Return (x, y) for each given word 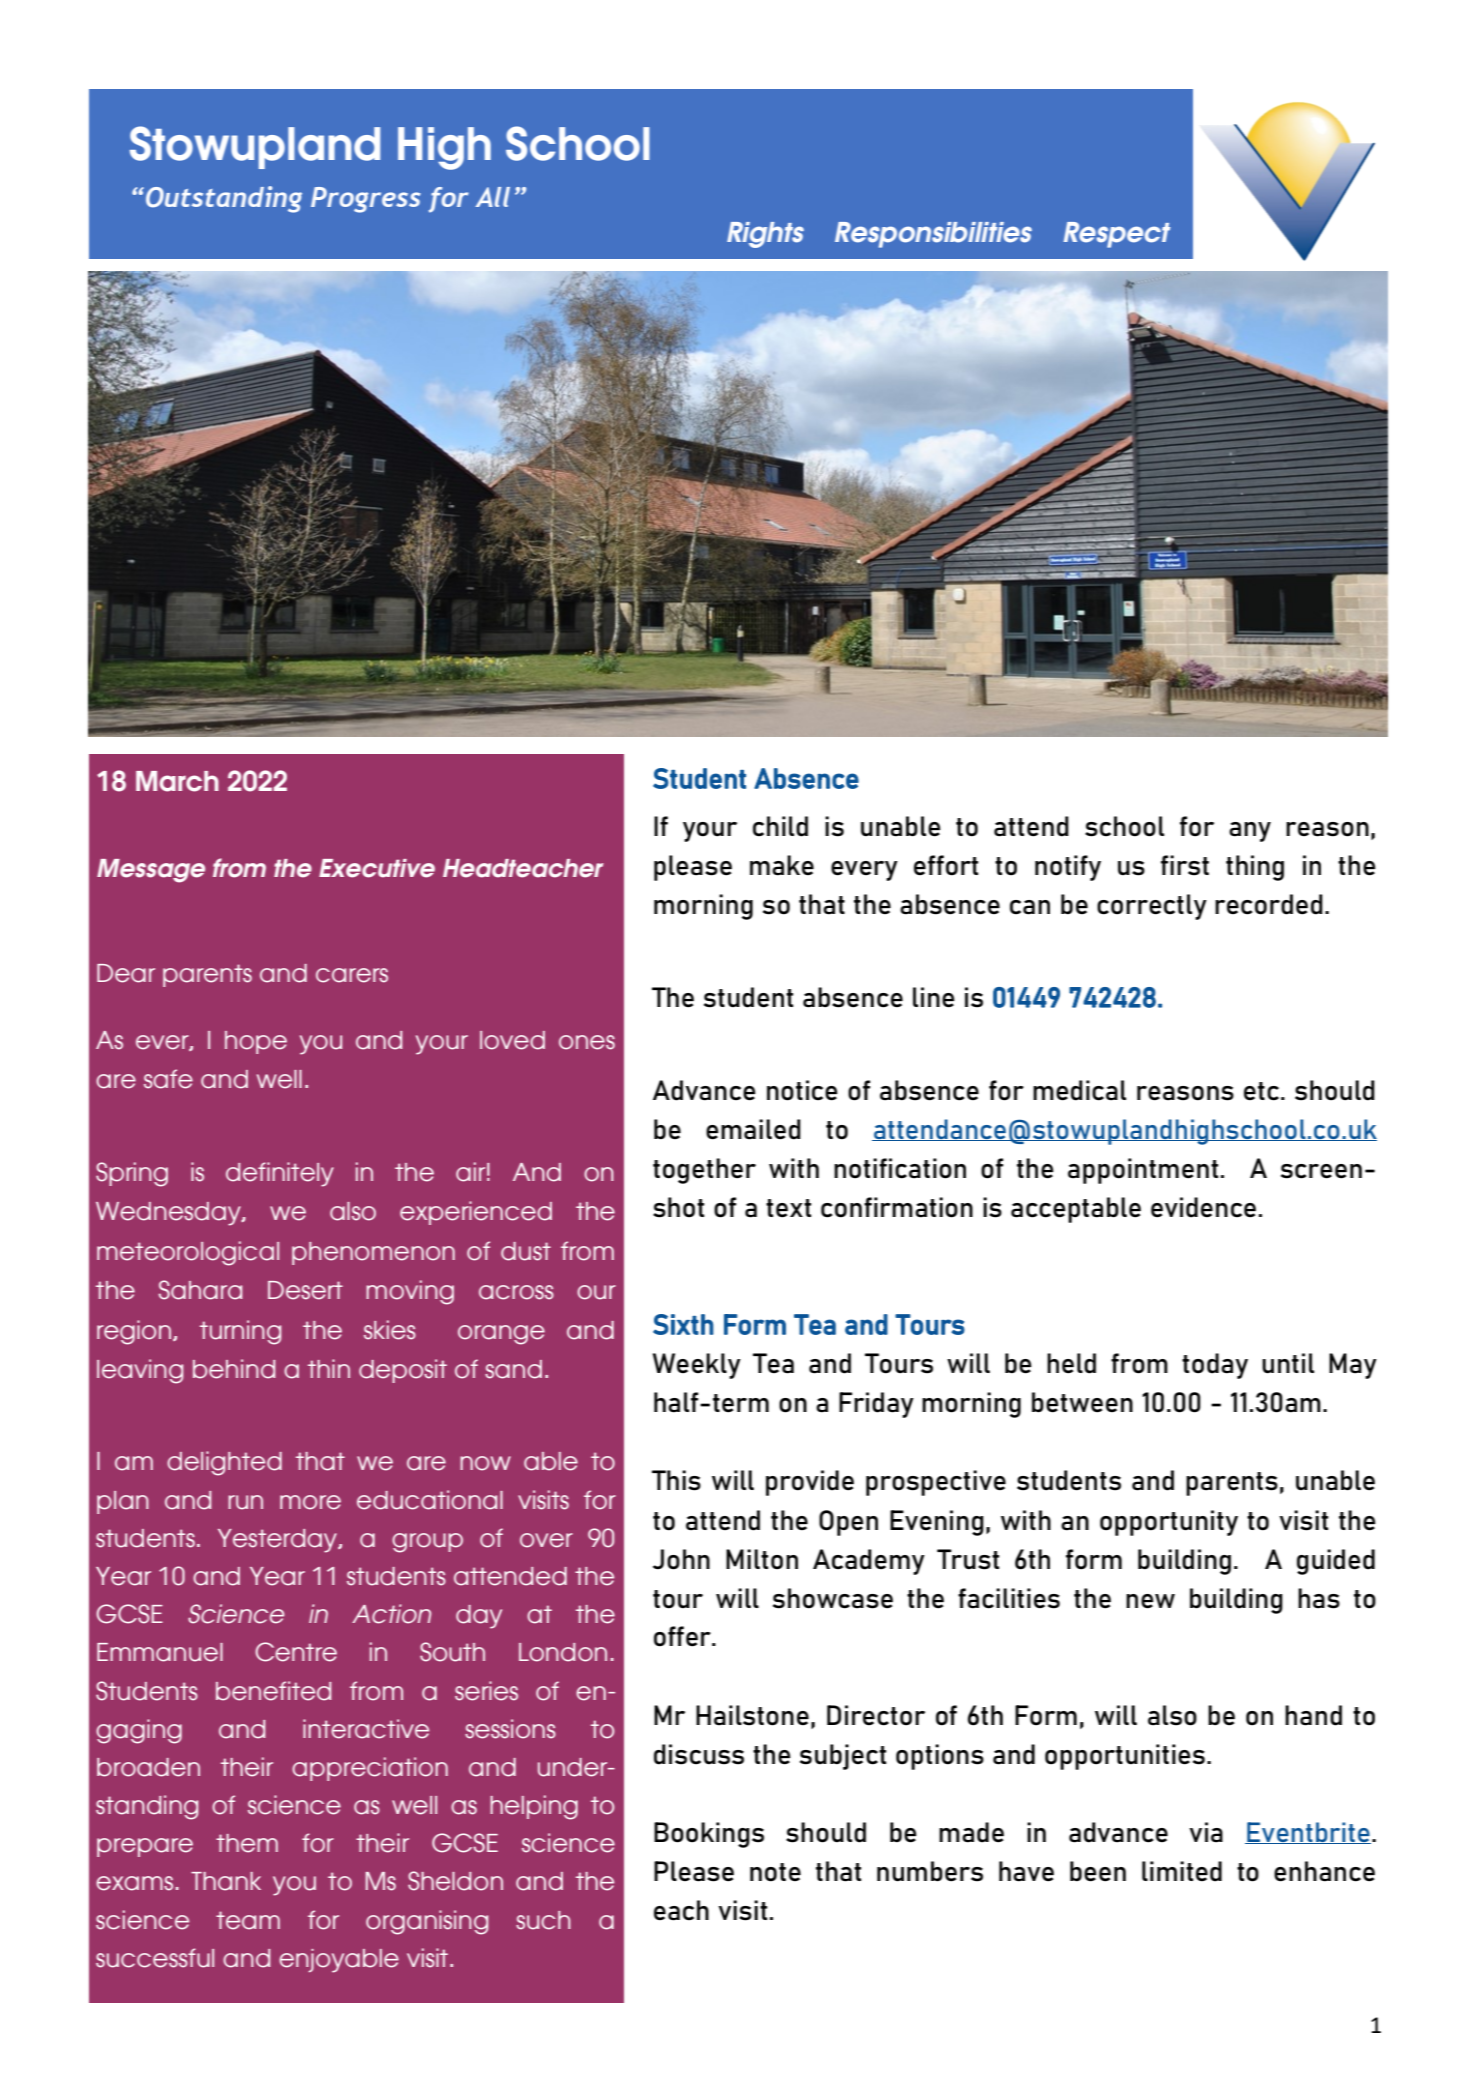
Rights (765, 235)
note (775, 1872)
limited (1182, 1871)
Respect (1117, 235)
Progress (366, 200)
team (248, 1920)
